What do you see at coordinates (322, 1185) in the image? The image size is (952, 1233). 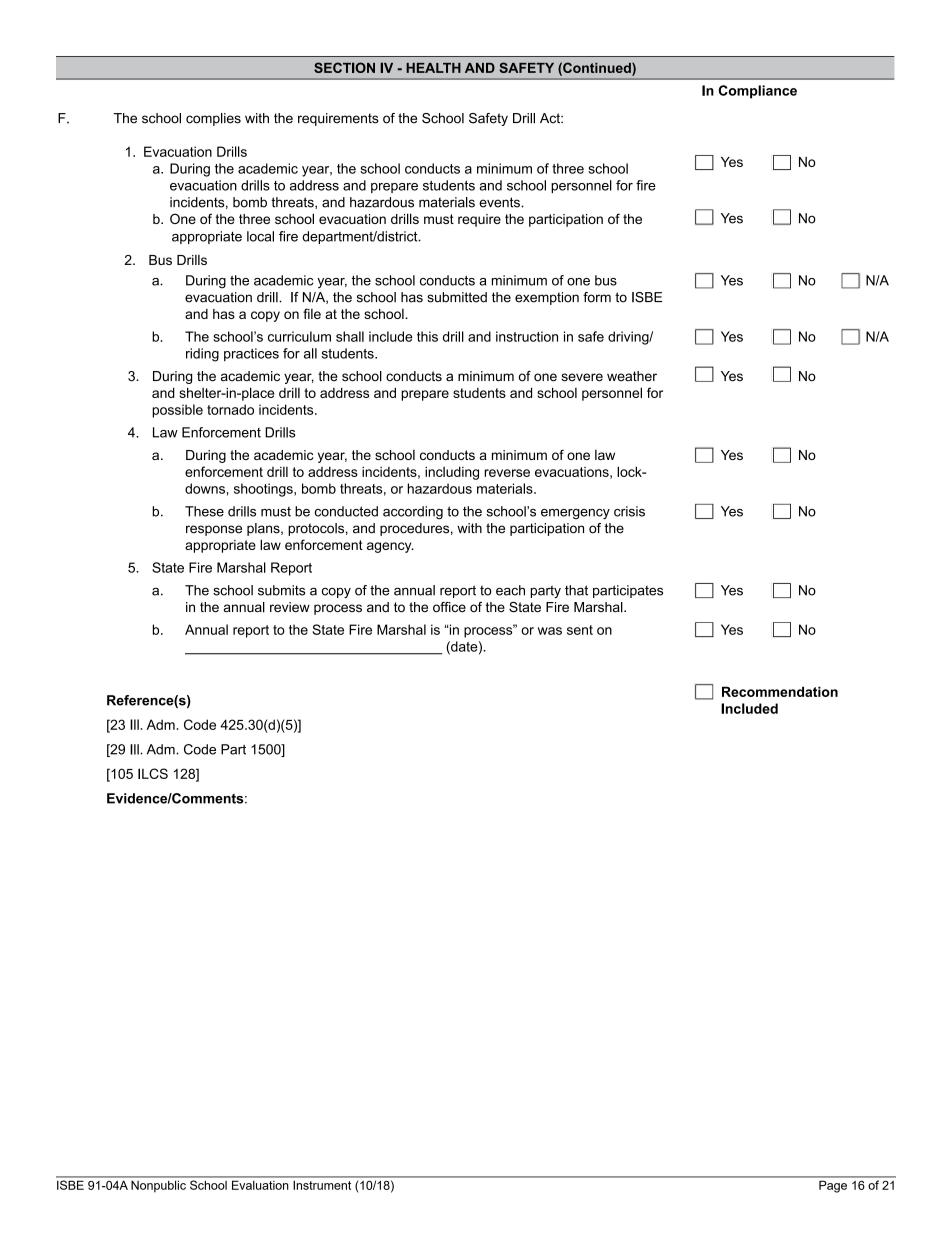 I see `Instrument` at bounding box center [322, 1185].
